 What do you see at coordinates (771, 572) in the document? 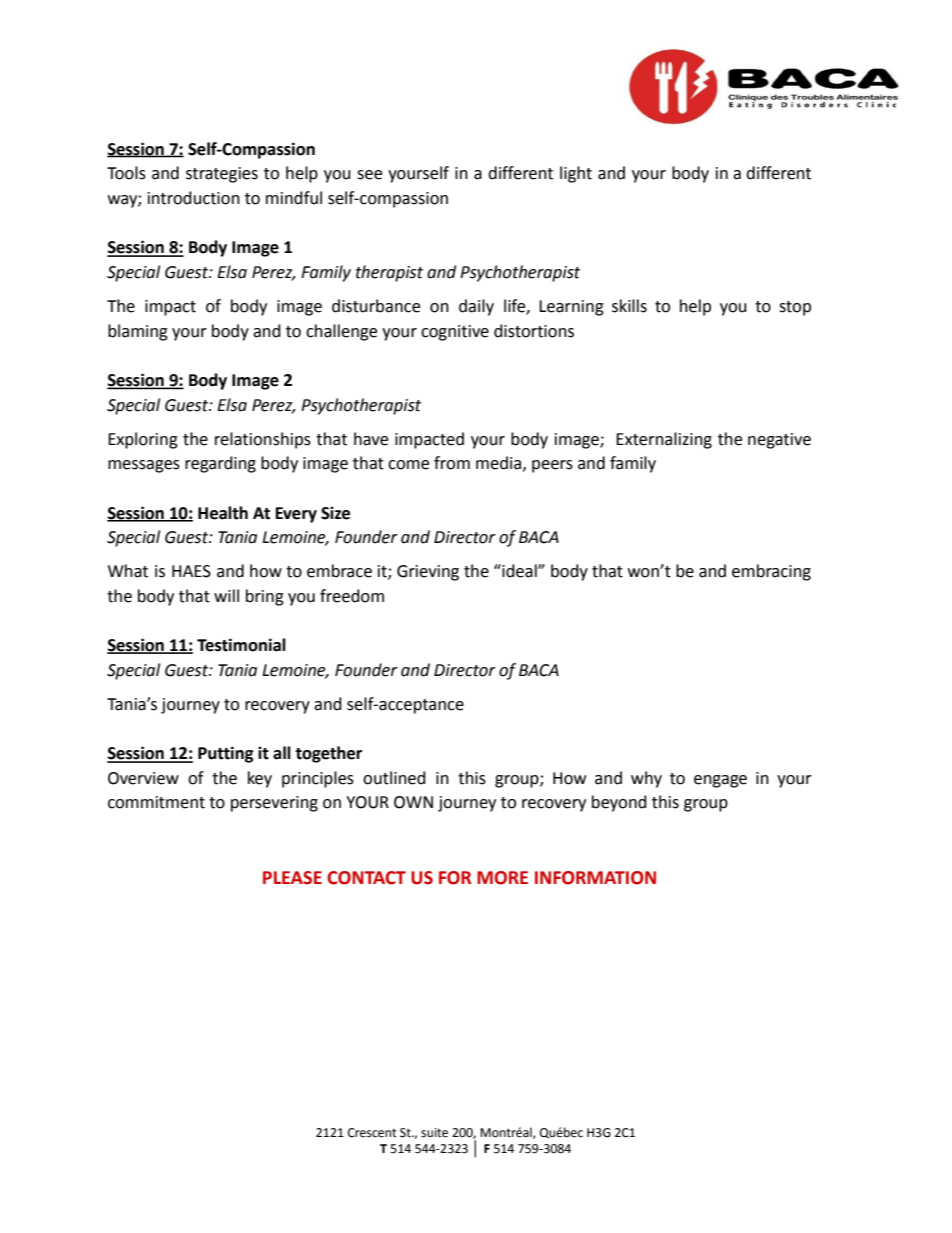
I see `embracing` at bounding box center [771, 572].
